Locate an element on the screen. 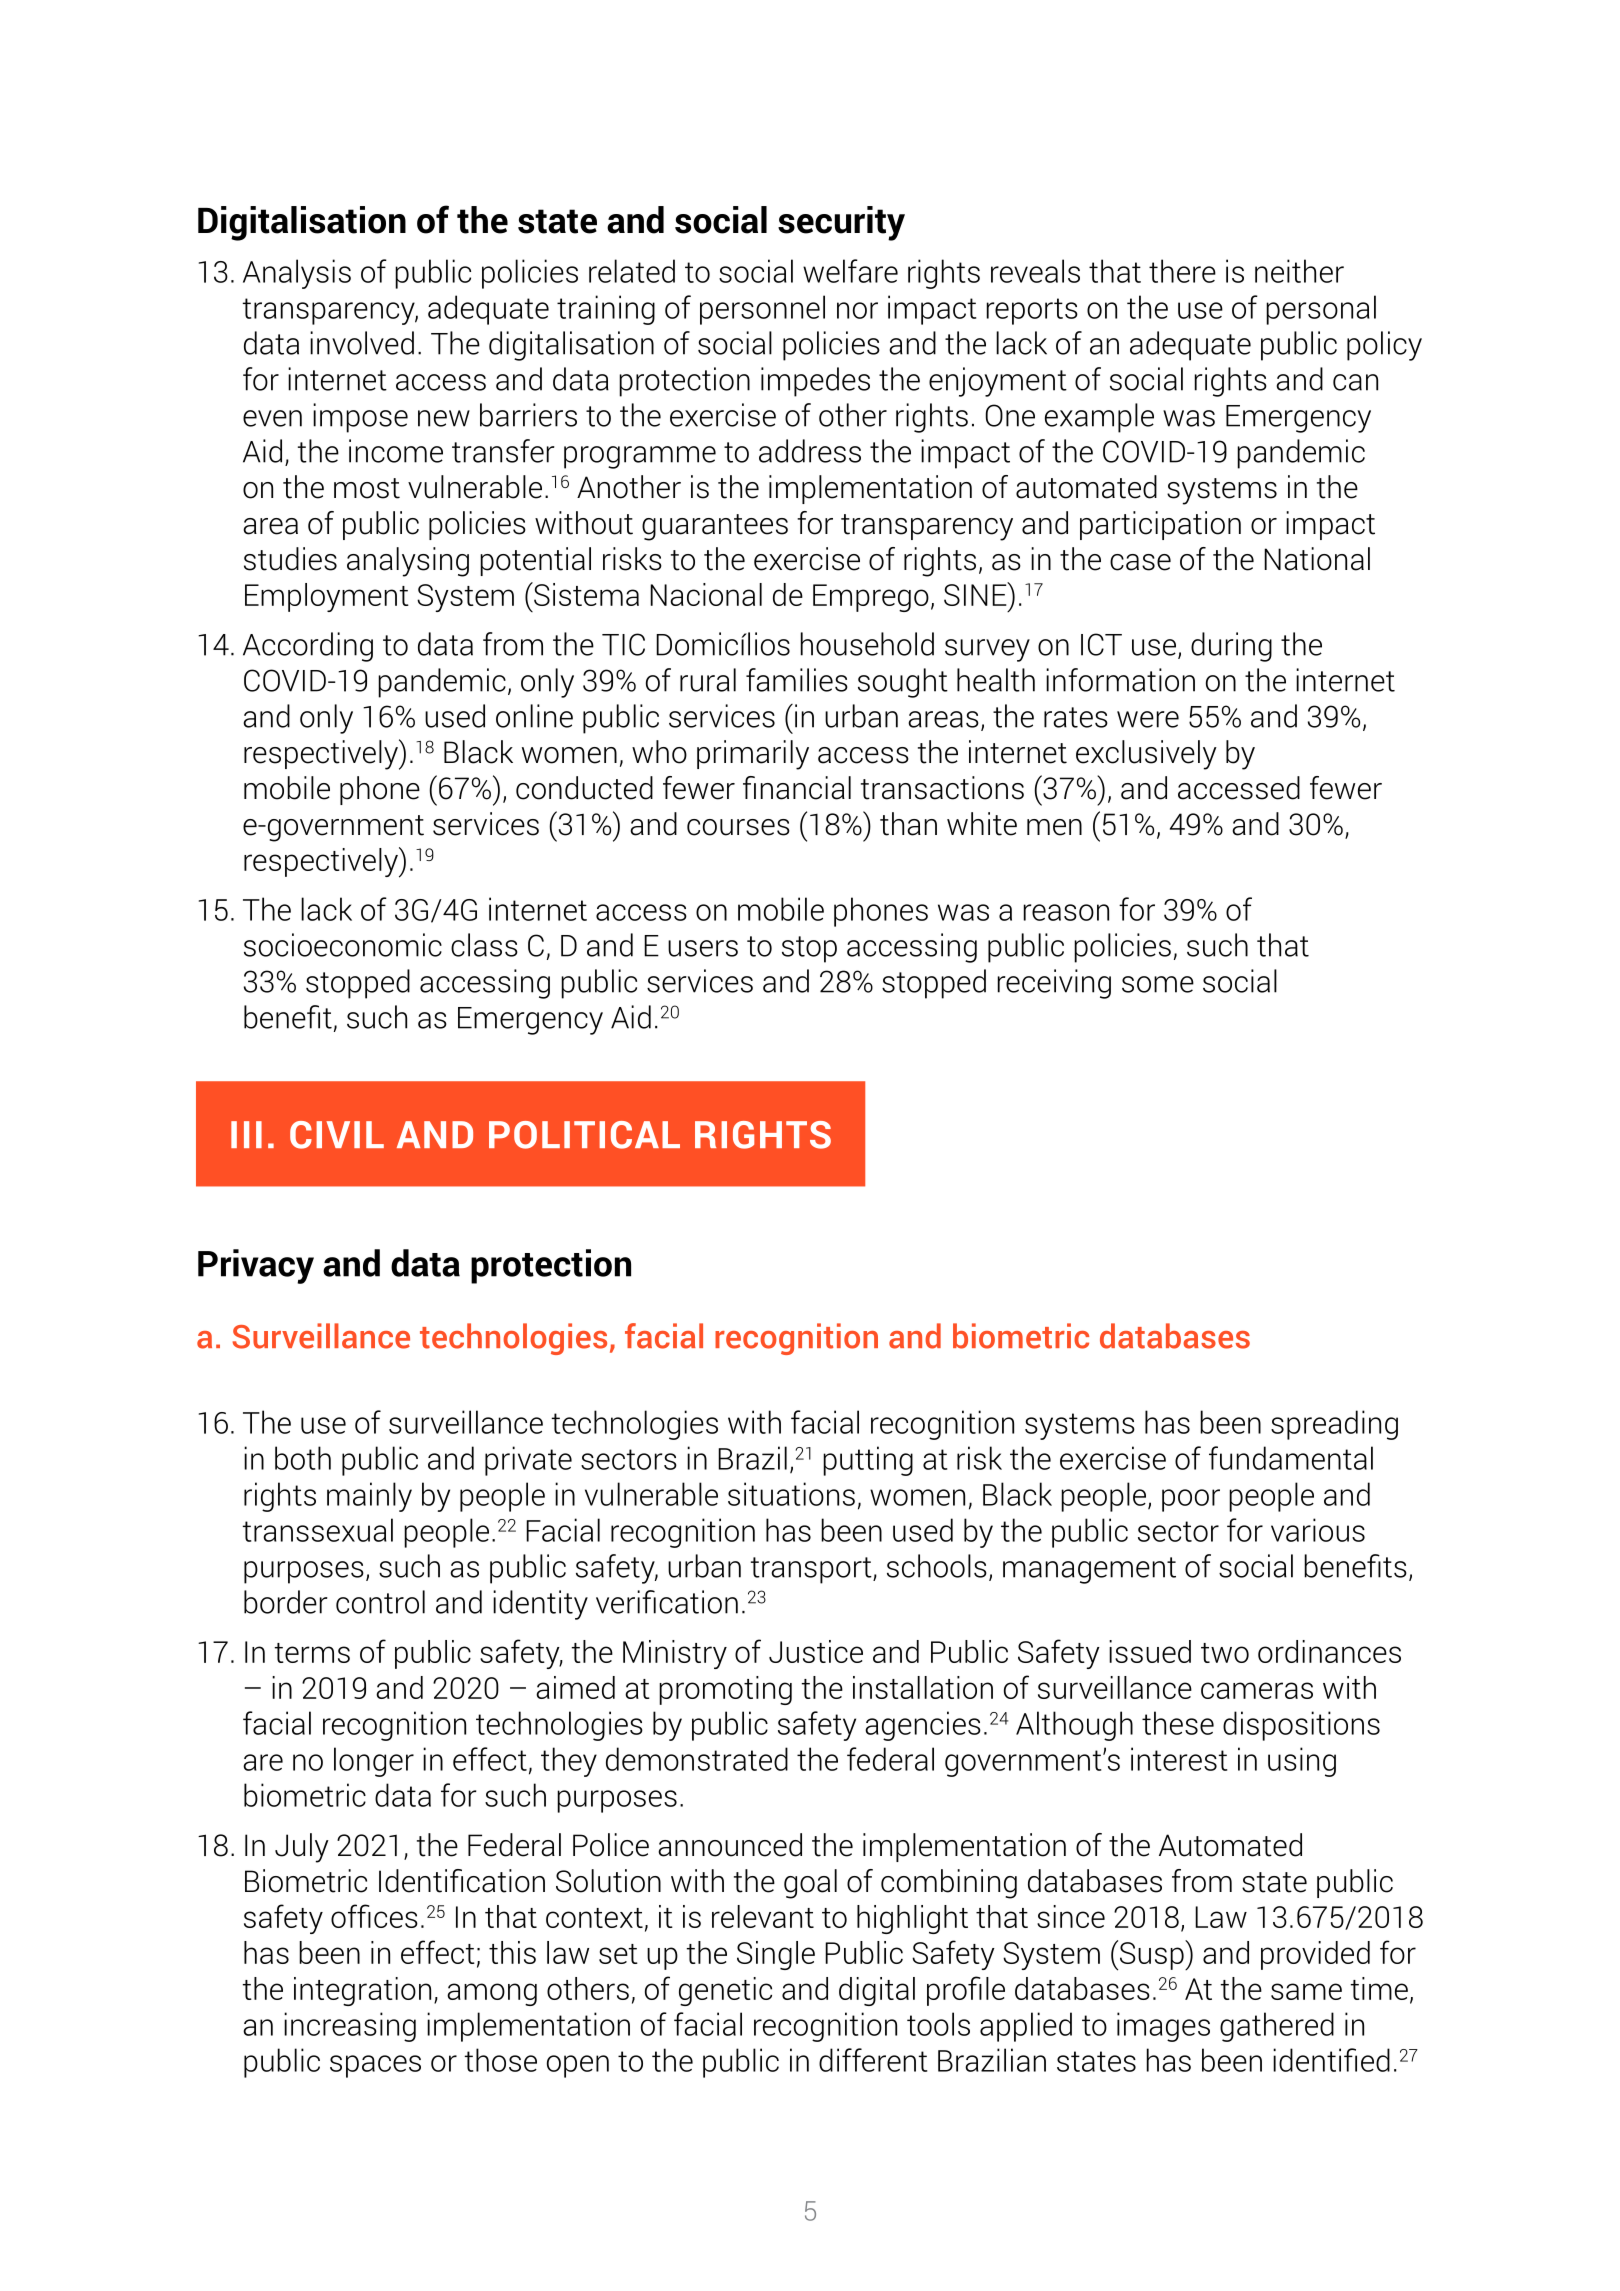  Single is located at coordinates (776, 1955).
